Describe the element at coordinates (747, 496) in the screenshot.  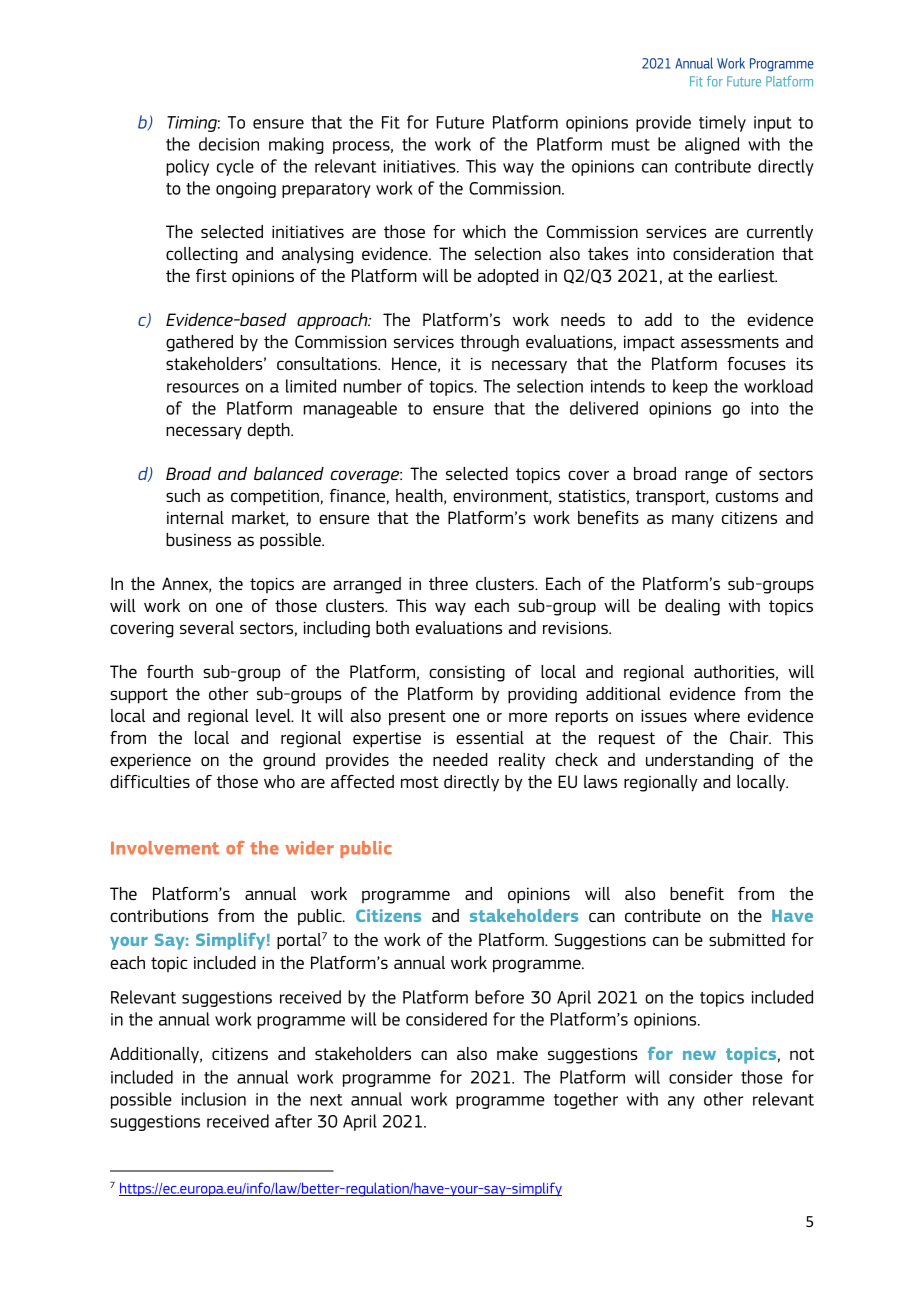
I see `customs` at that location.
